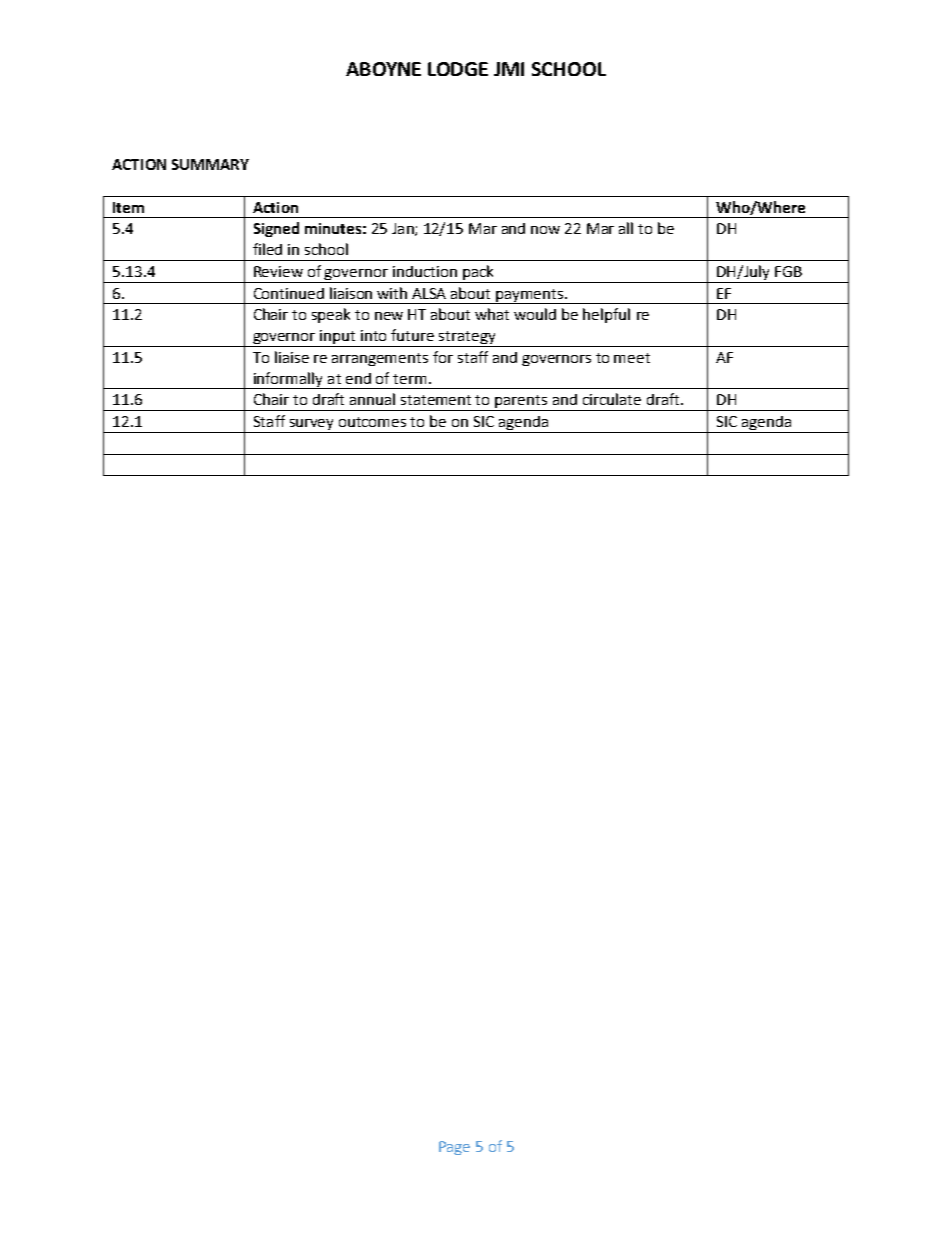 The height and width of the screenshot is (1233, 952). I want to click on parents, so click(522, 403).
